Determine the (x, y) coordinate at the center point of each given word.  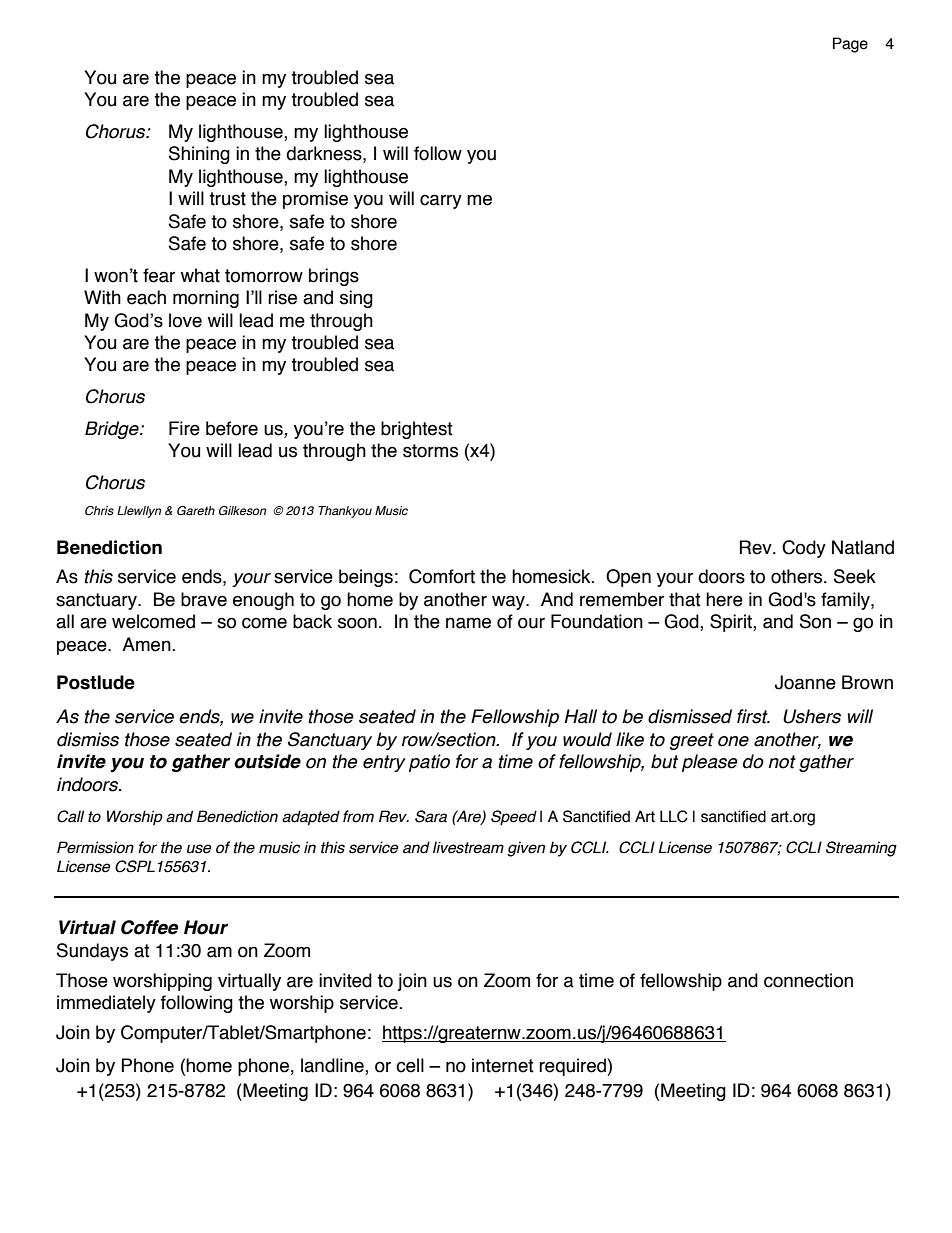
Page (850, 45)
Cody (804, 549)
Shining (199, 155)
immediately (106, 1004)
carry (441, 201)
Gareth (196, 510)
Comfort (442, 576)
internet (503, 1065)
